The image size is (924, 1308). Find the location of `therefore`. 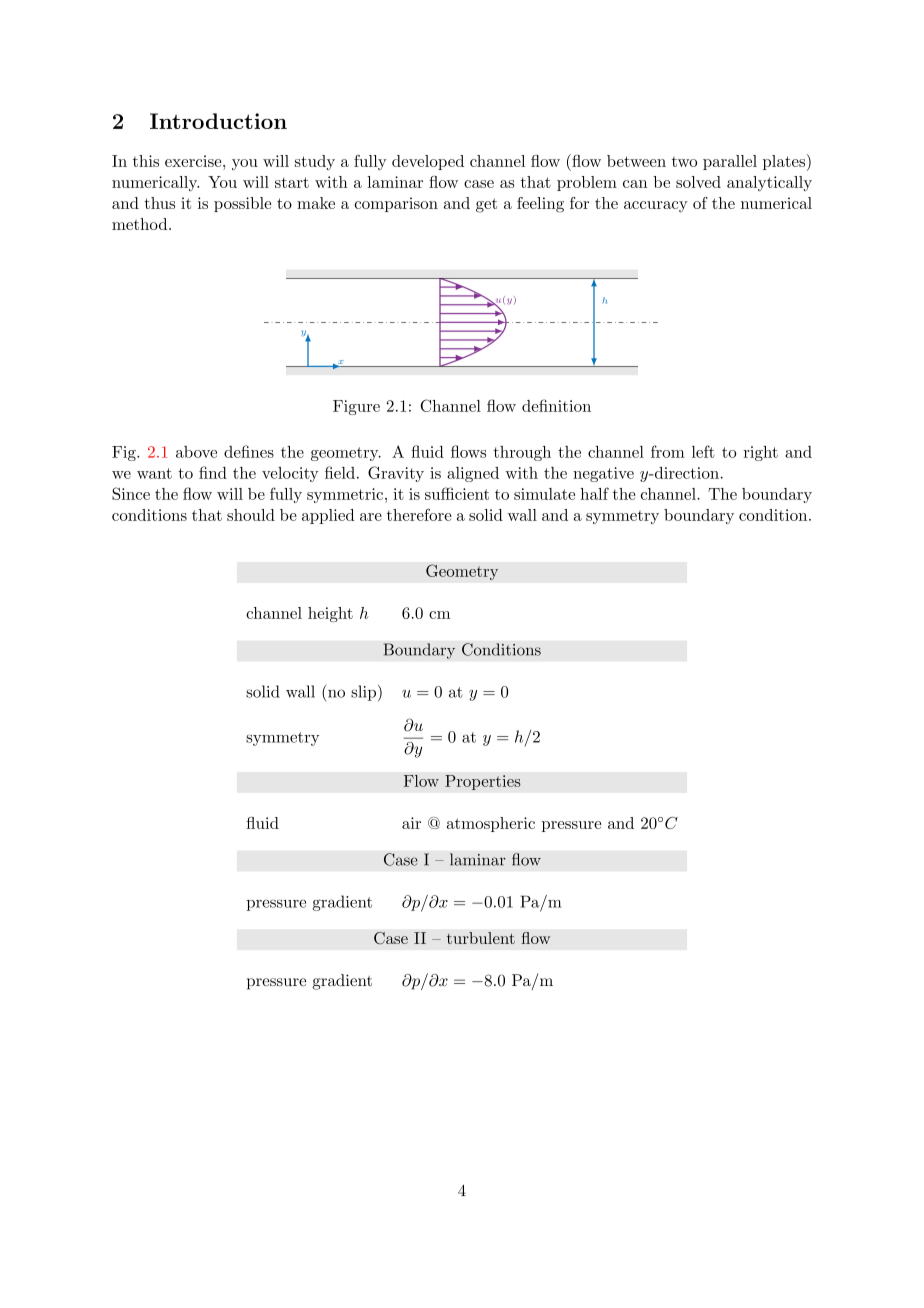

therefore is located at coordinates (419, 514).
